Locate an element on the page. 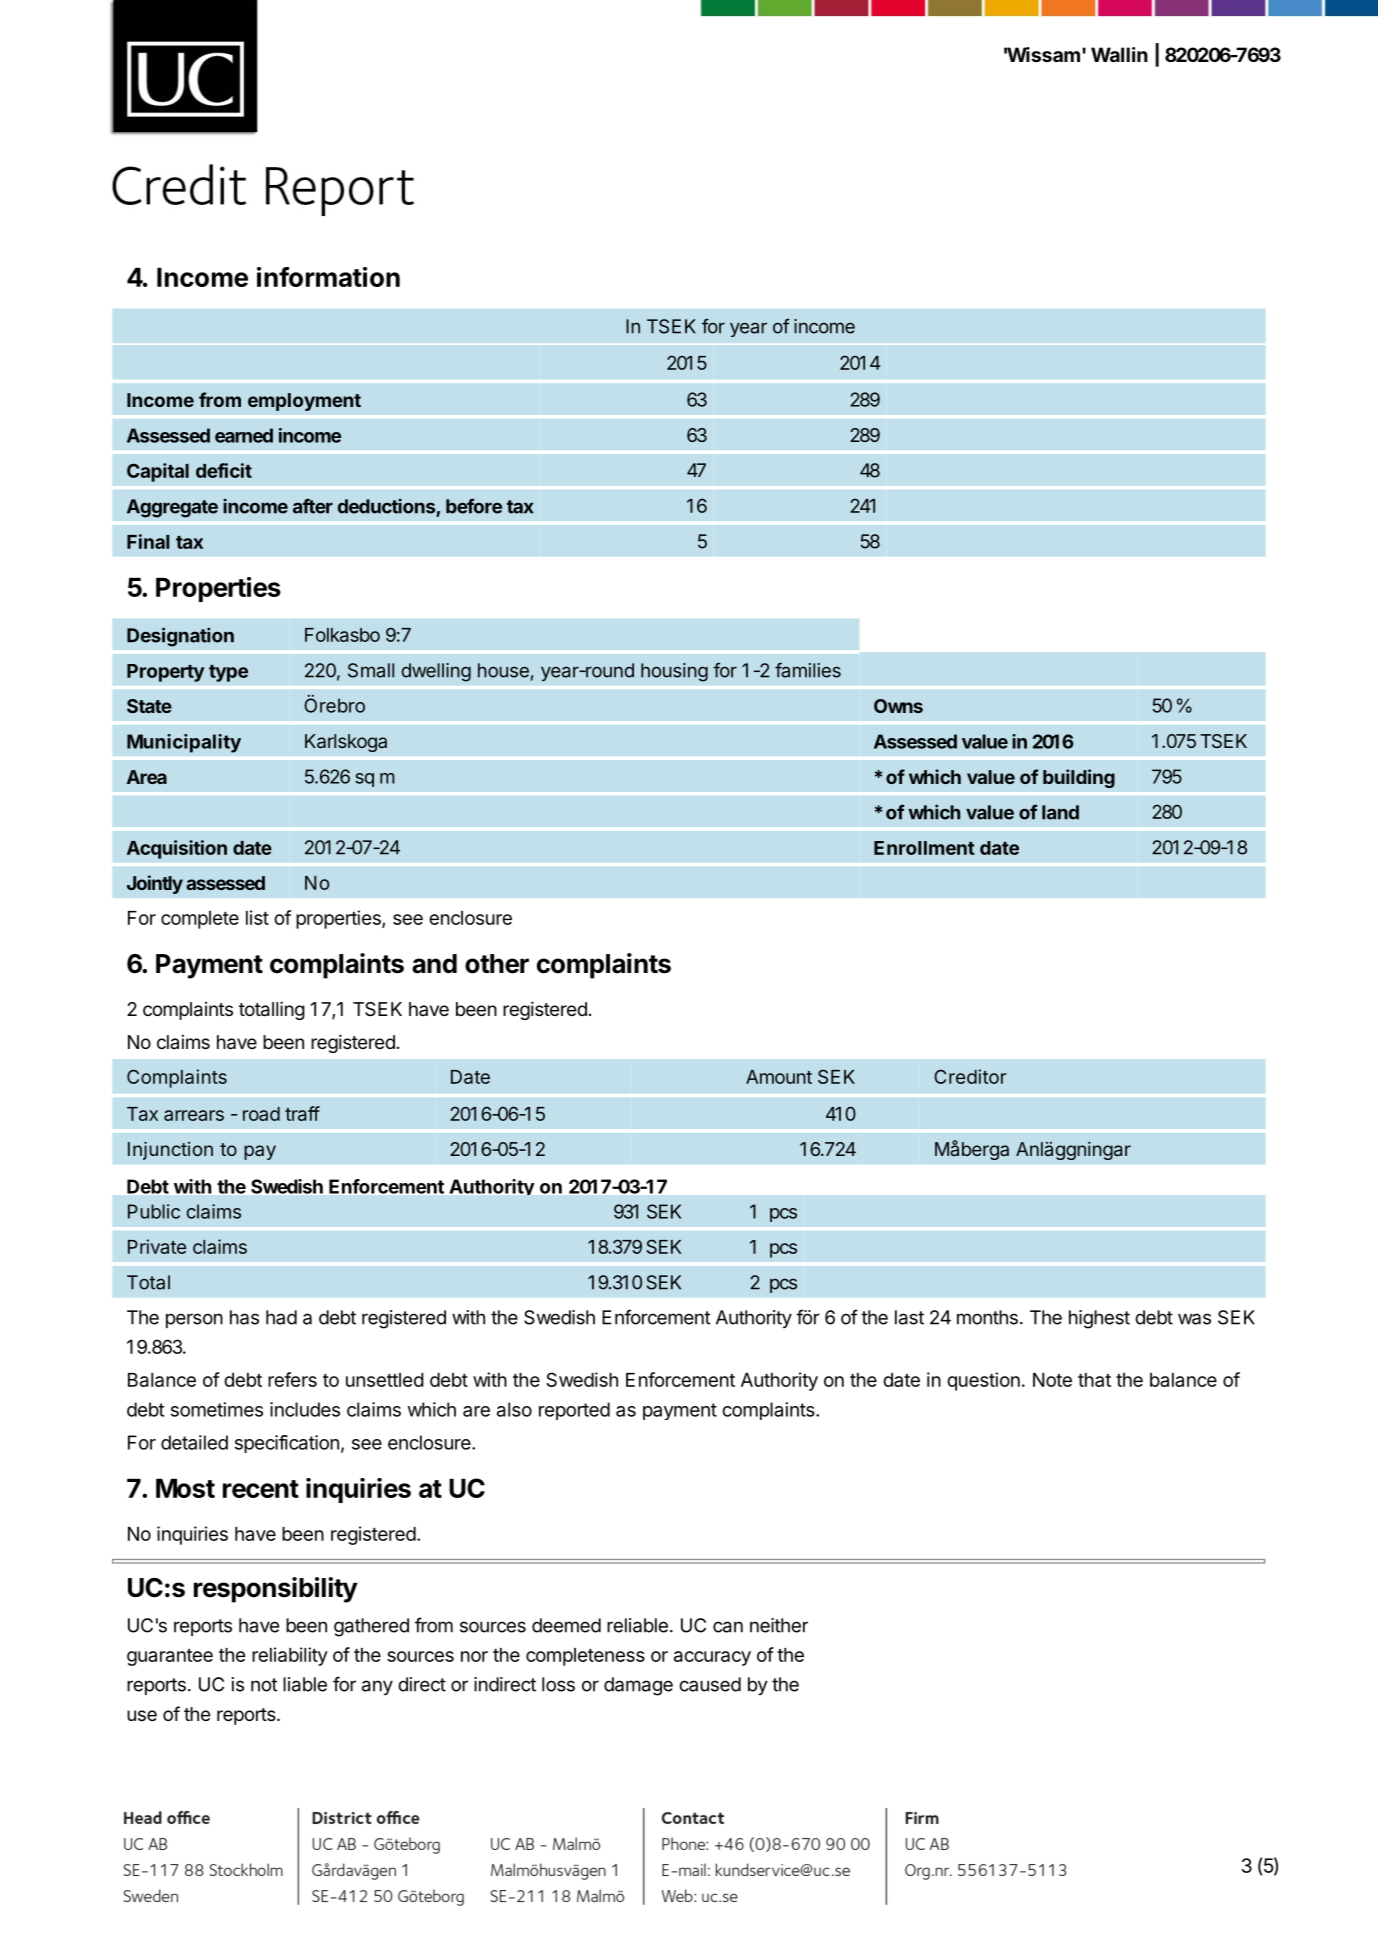 Image resolution: width=1378 pixels, height=1948 pixels. building is located at coordinates (1079, 778).
